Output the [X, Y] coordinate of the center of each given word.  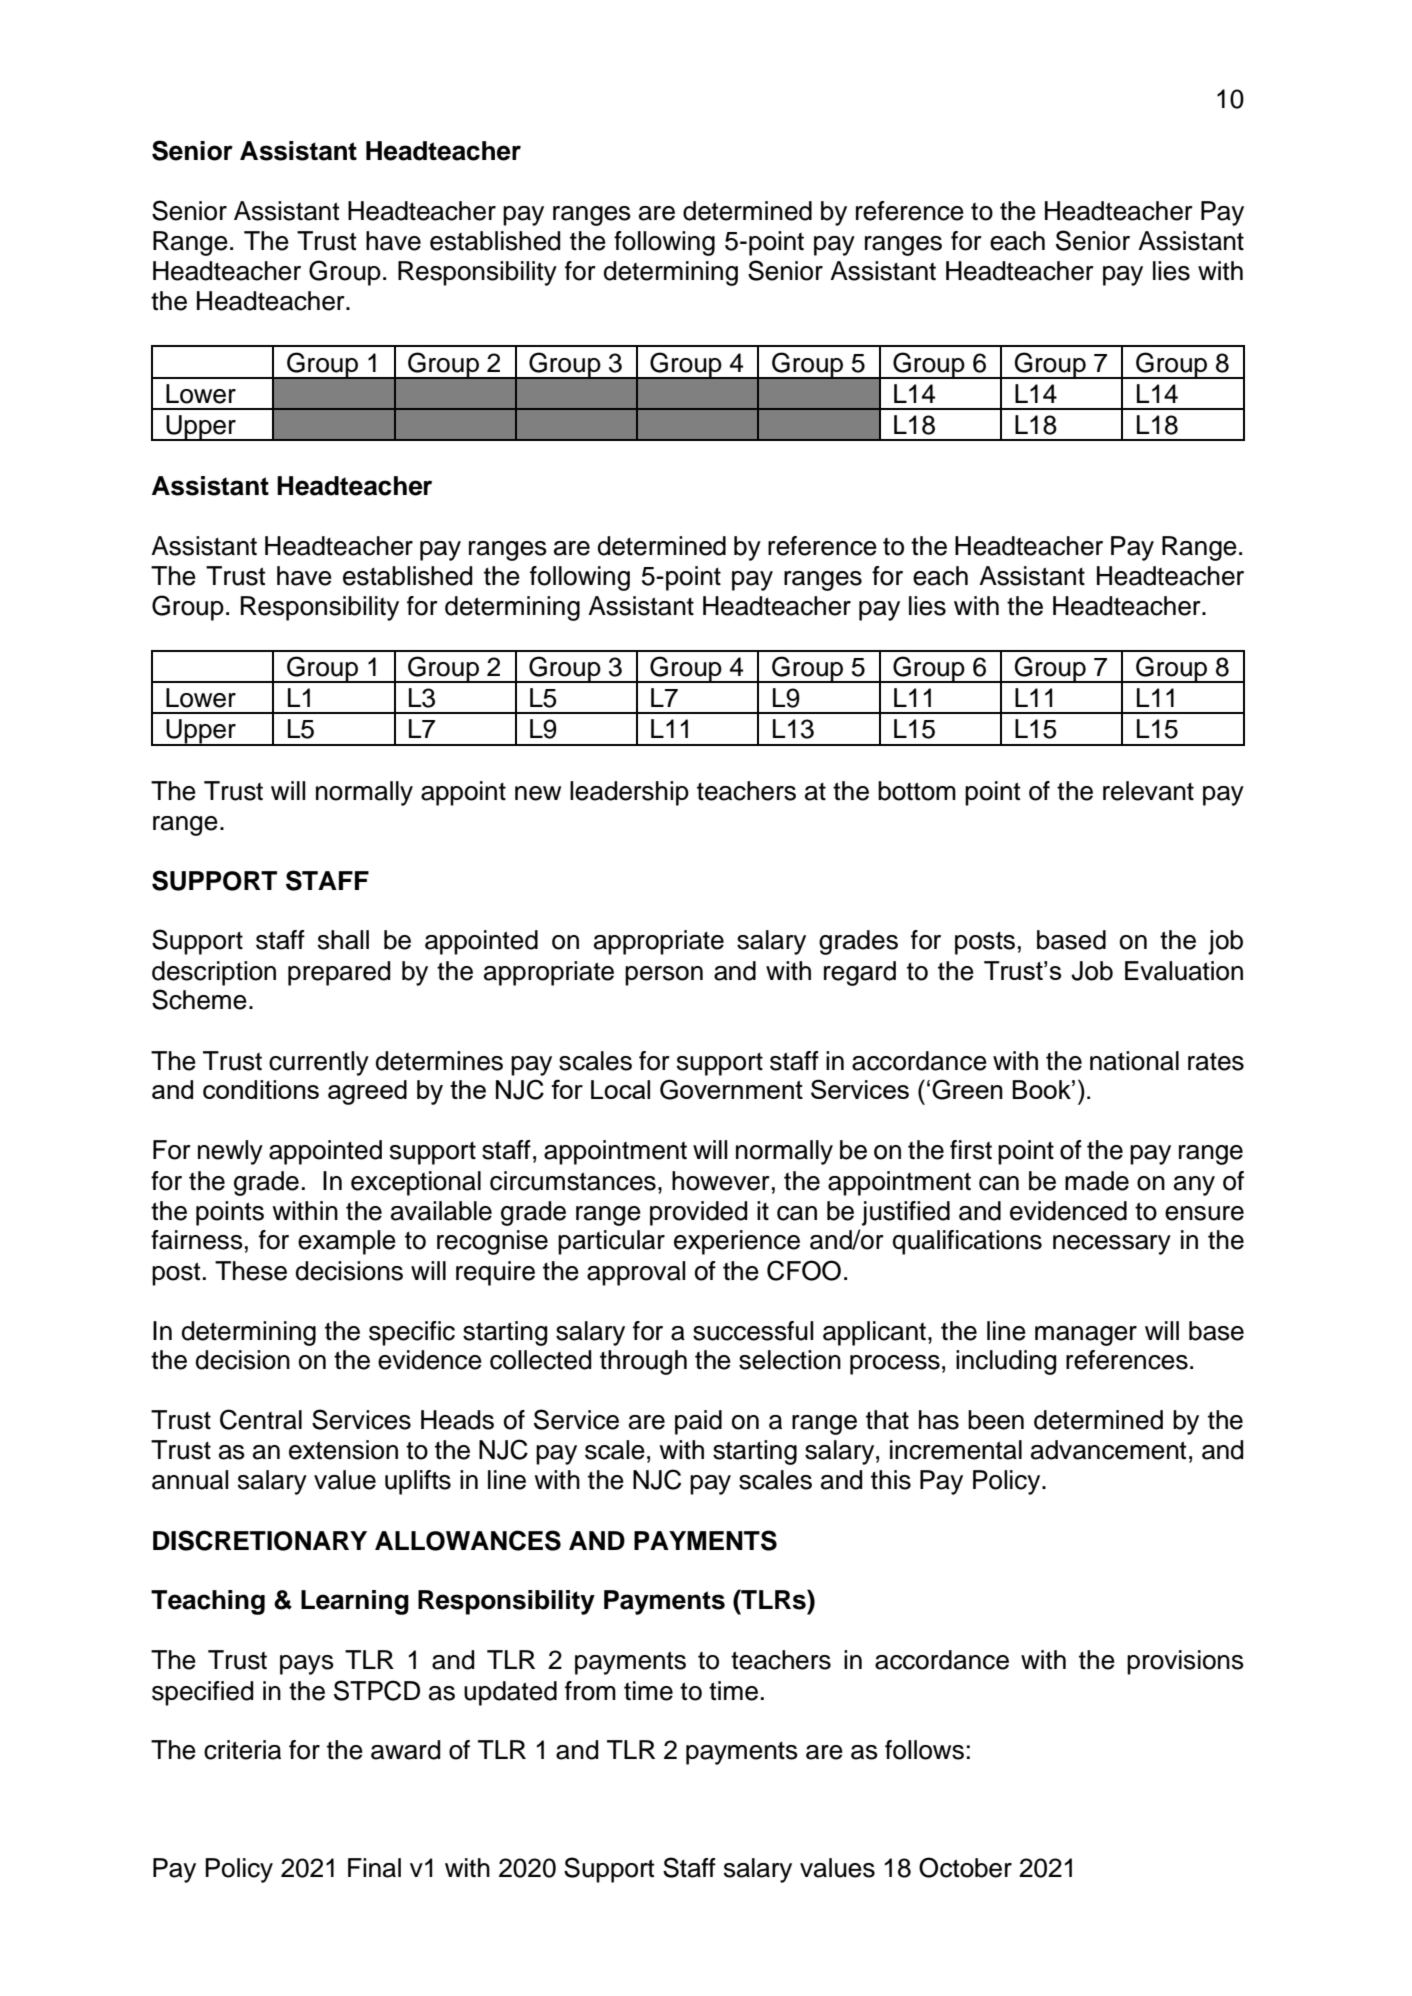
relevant [1148, 791]
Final [374, 1868]
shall [343, 940]
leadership [629, 793]
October [965, 1867]
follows [924, 1750]
